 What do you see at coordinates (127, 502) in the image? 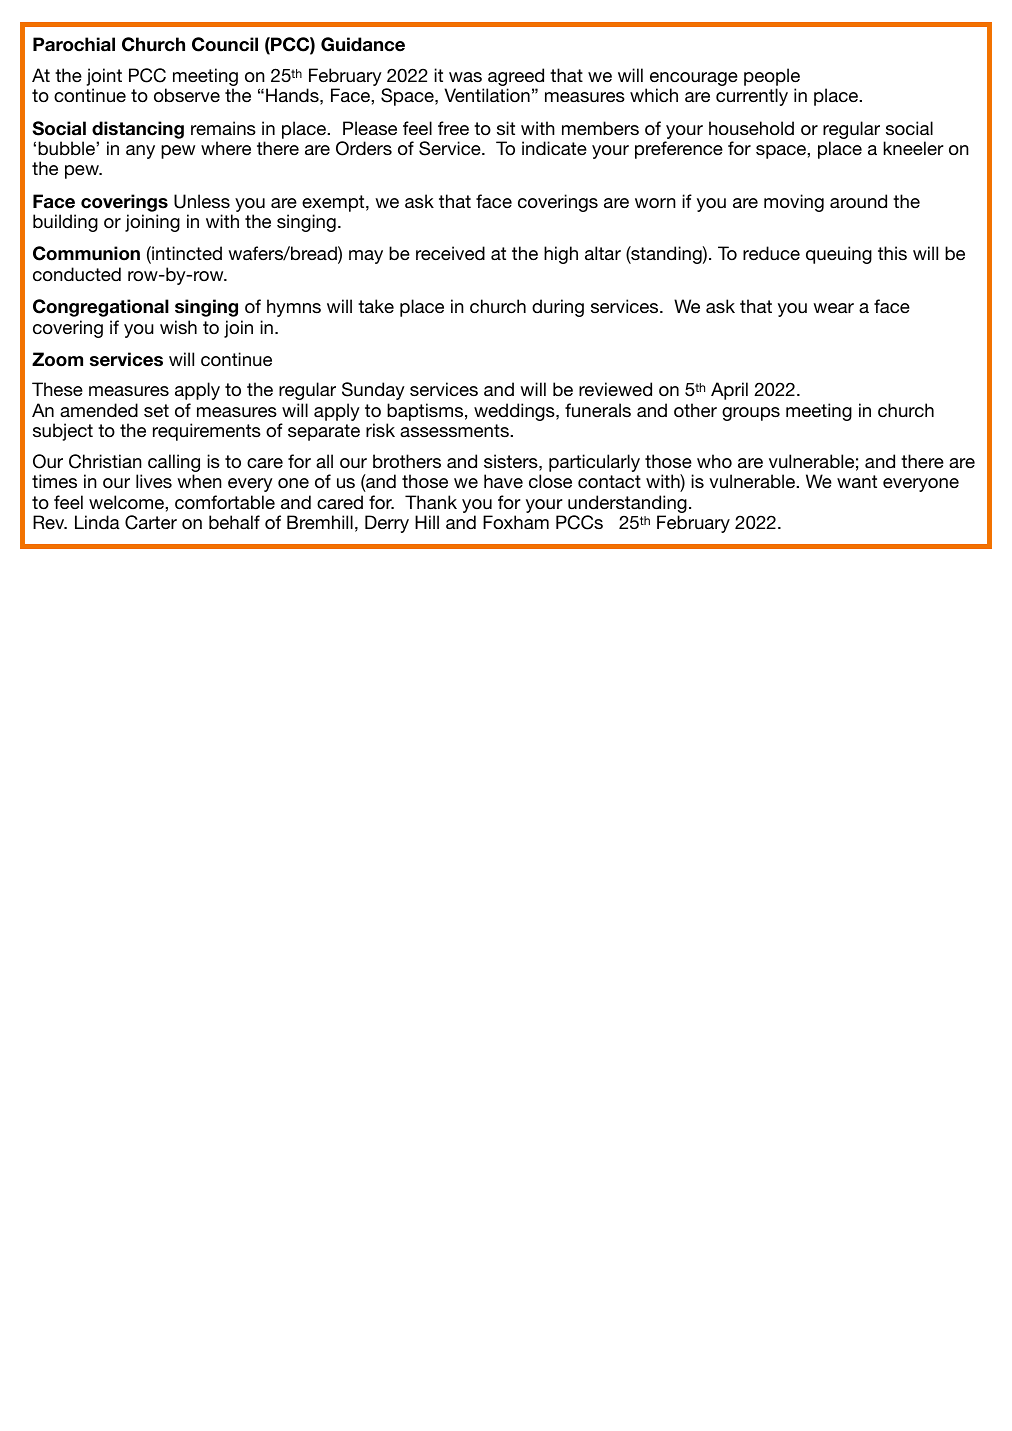
I see `welcome` at bounding box center [127, 502].
